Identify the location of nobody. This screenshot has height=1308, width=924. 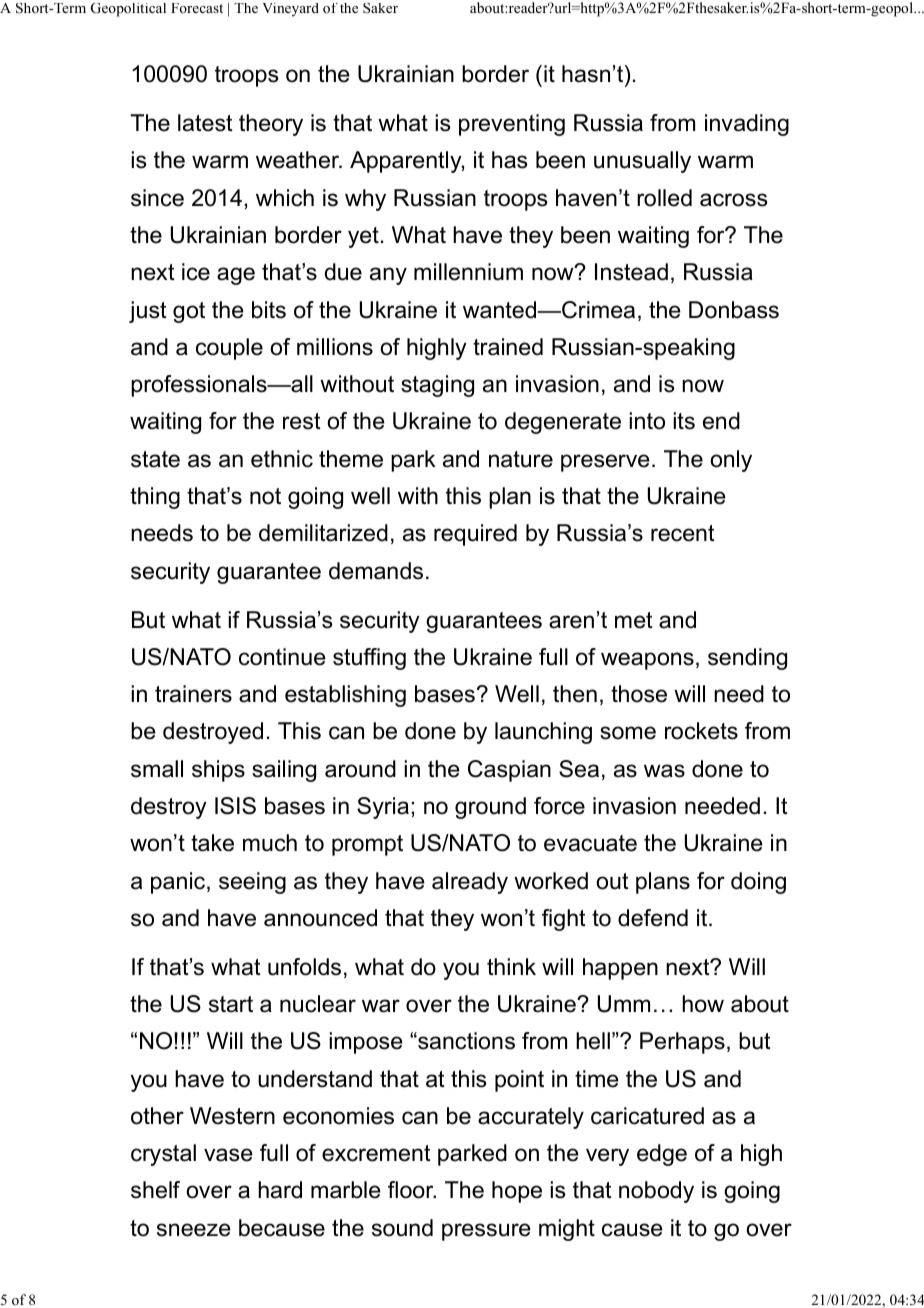
(656, 1192).
